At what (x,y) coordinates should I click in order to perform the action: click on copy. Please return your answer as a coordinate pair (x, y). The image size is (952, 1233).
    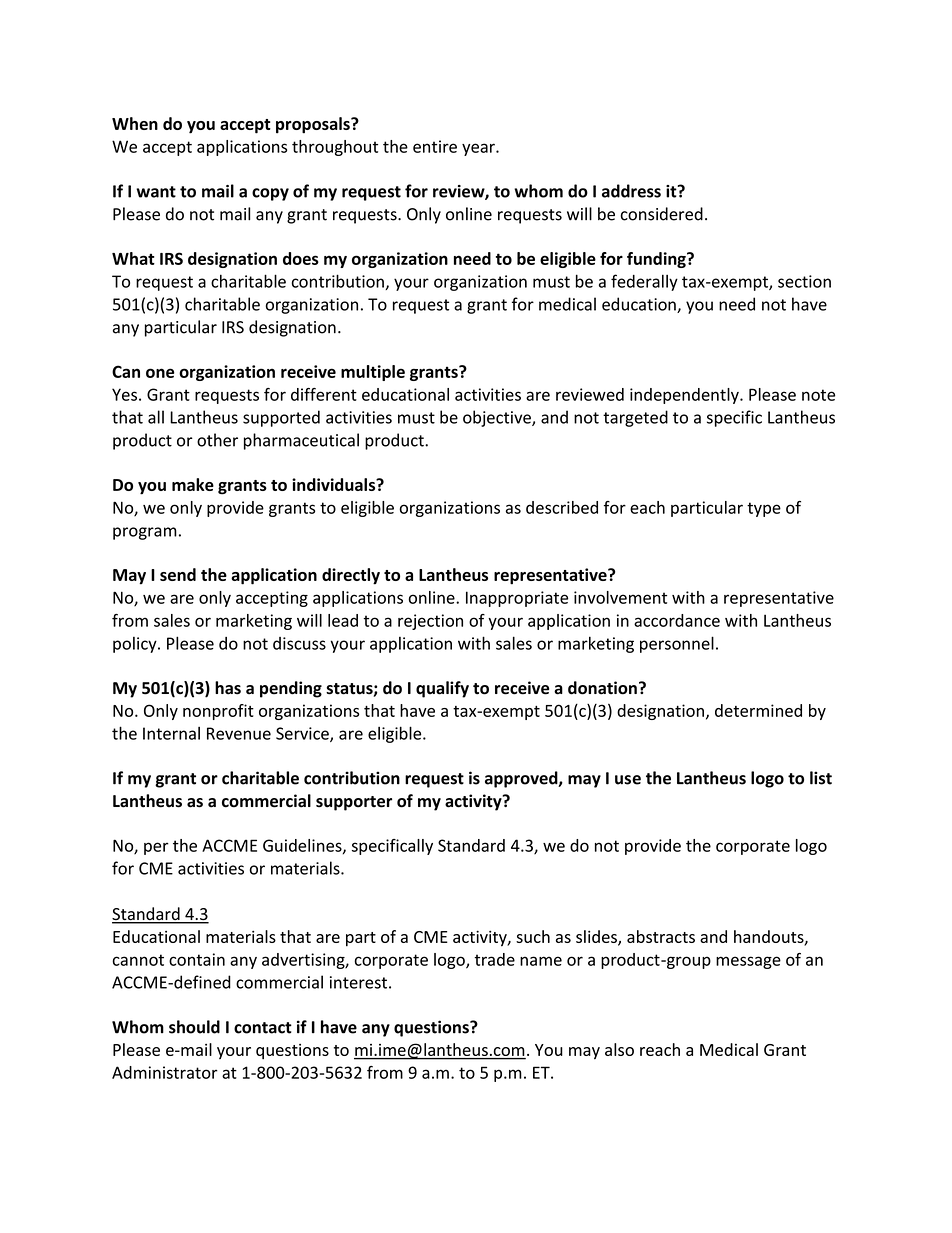
    Looking at the image, I should click on (270, 194).
